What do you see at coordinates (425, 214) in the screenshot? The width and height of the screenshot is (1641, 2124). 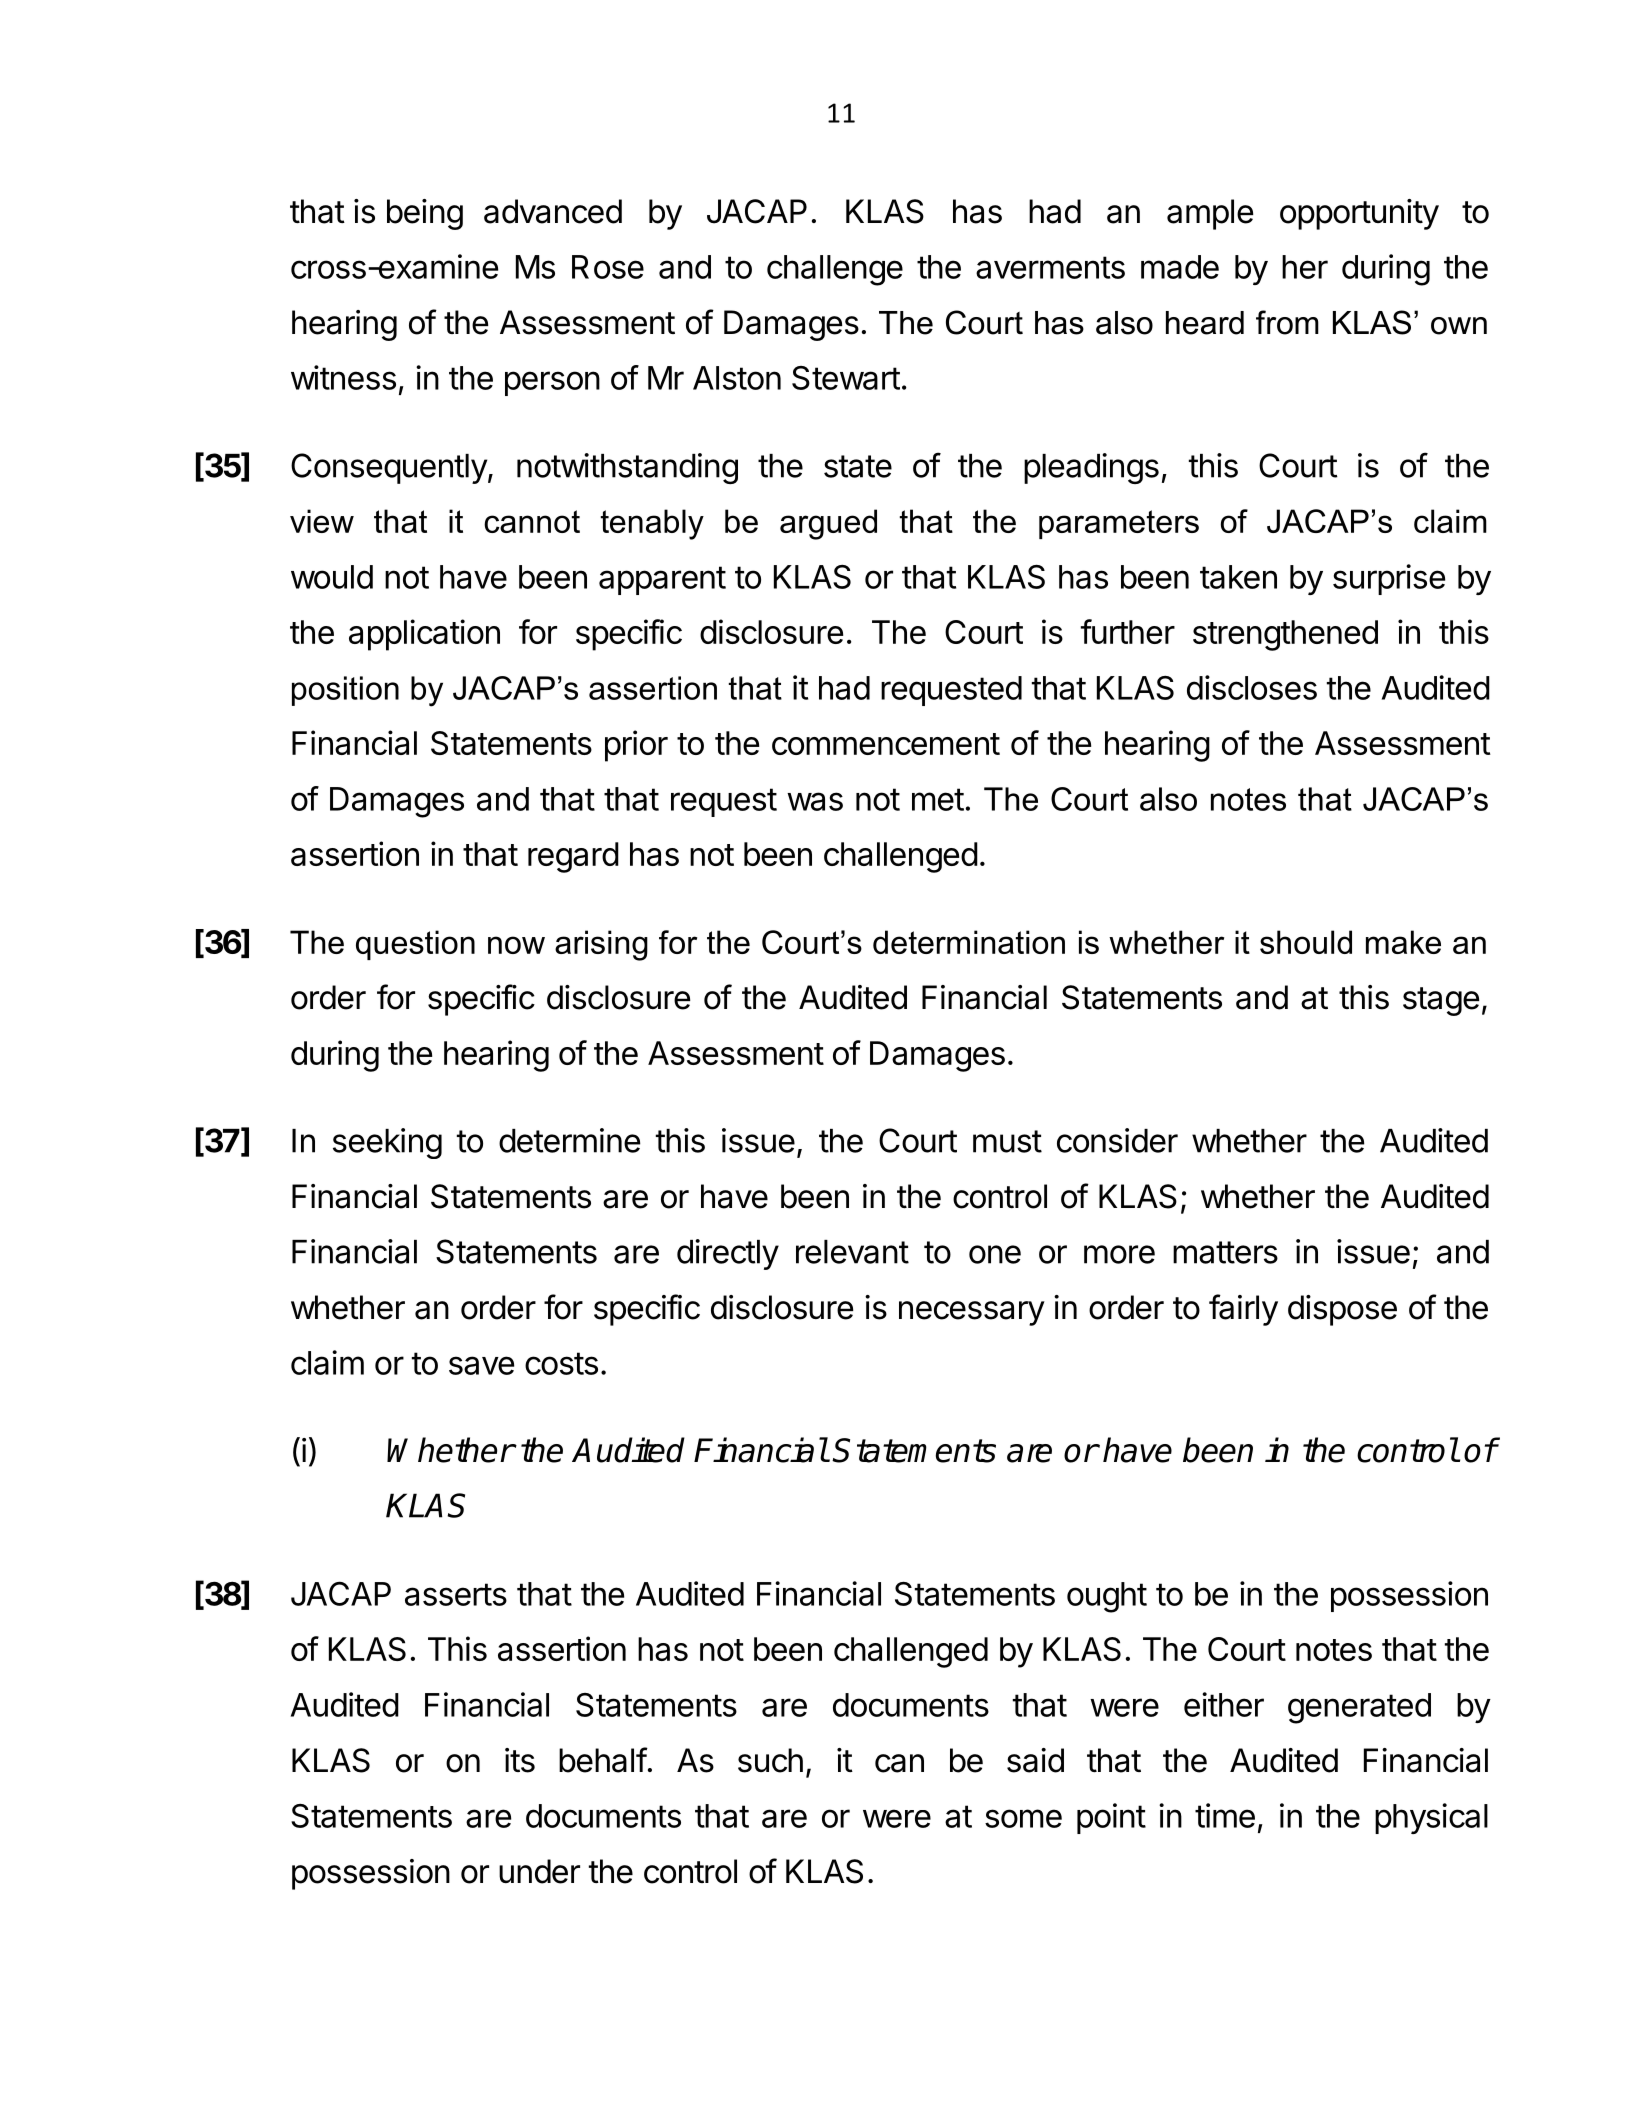 I see `being` at bounding box center [425, 214].
